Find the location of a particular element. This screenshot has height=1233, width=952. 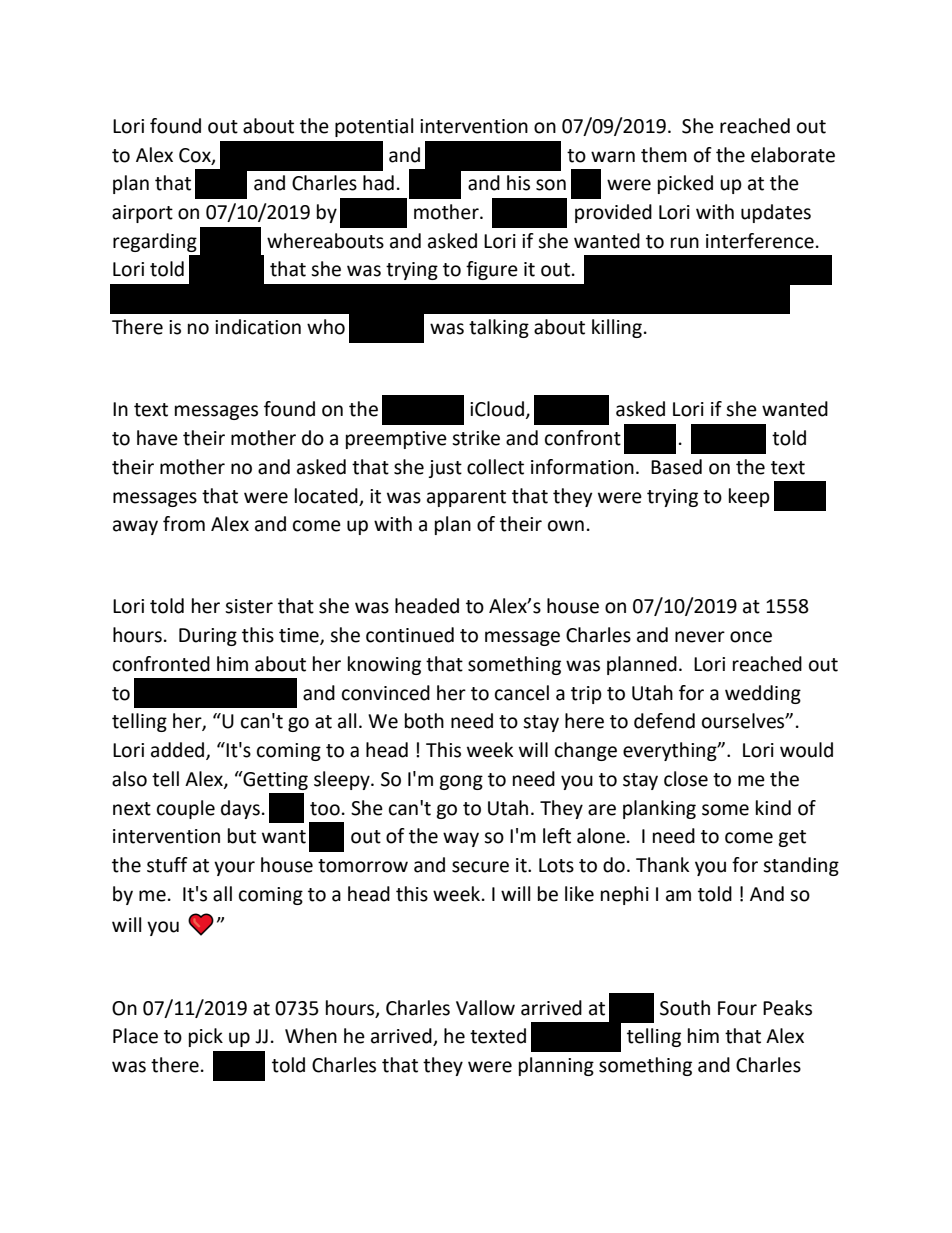

them is located at coordinates (664, 155).
